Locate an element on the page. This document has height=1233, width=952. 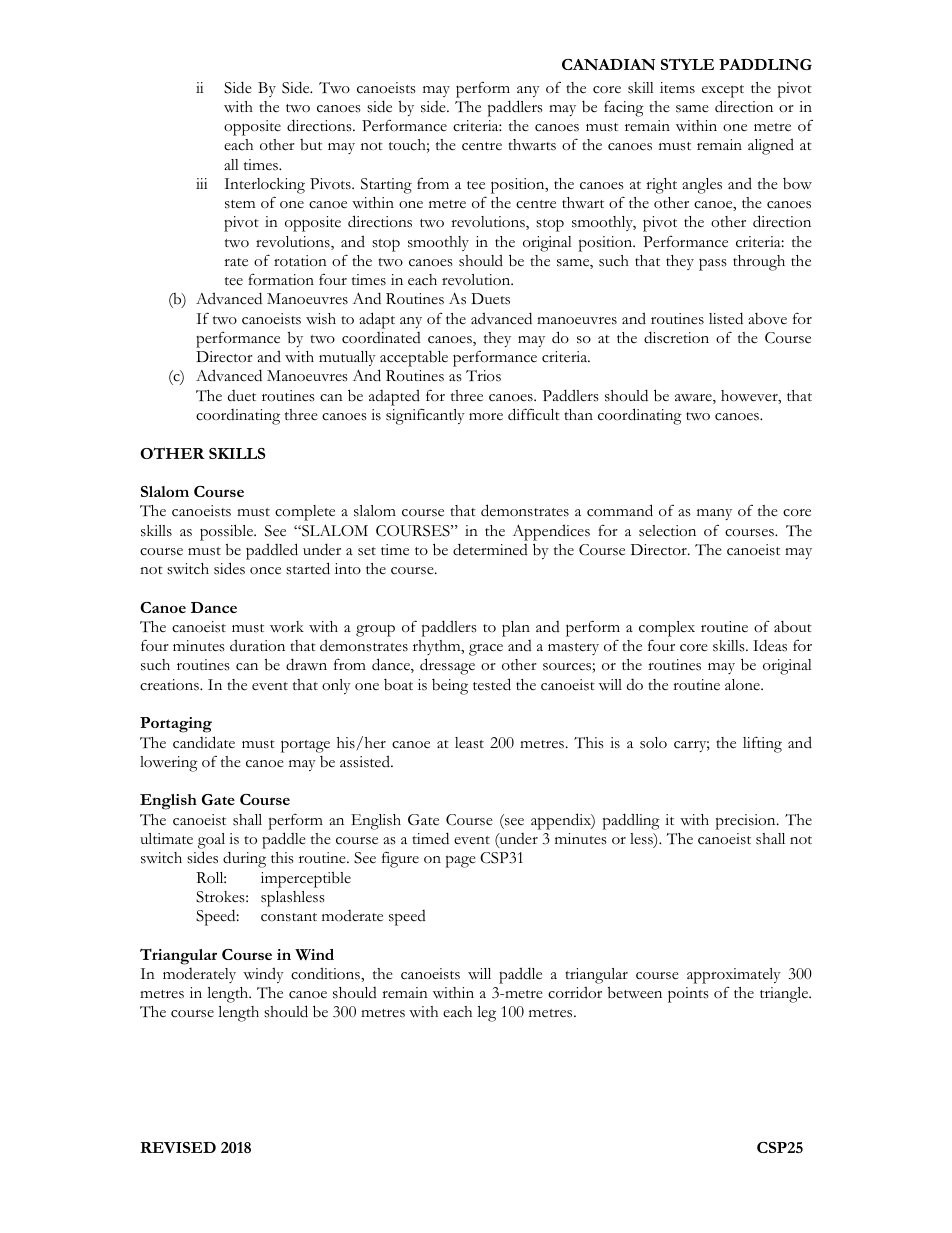
but is located at coordinates (311, 145).
